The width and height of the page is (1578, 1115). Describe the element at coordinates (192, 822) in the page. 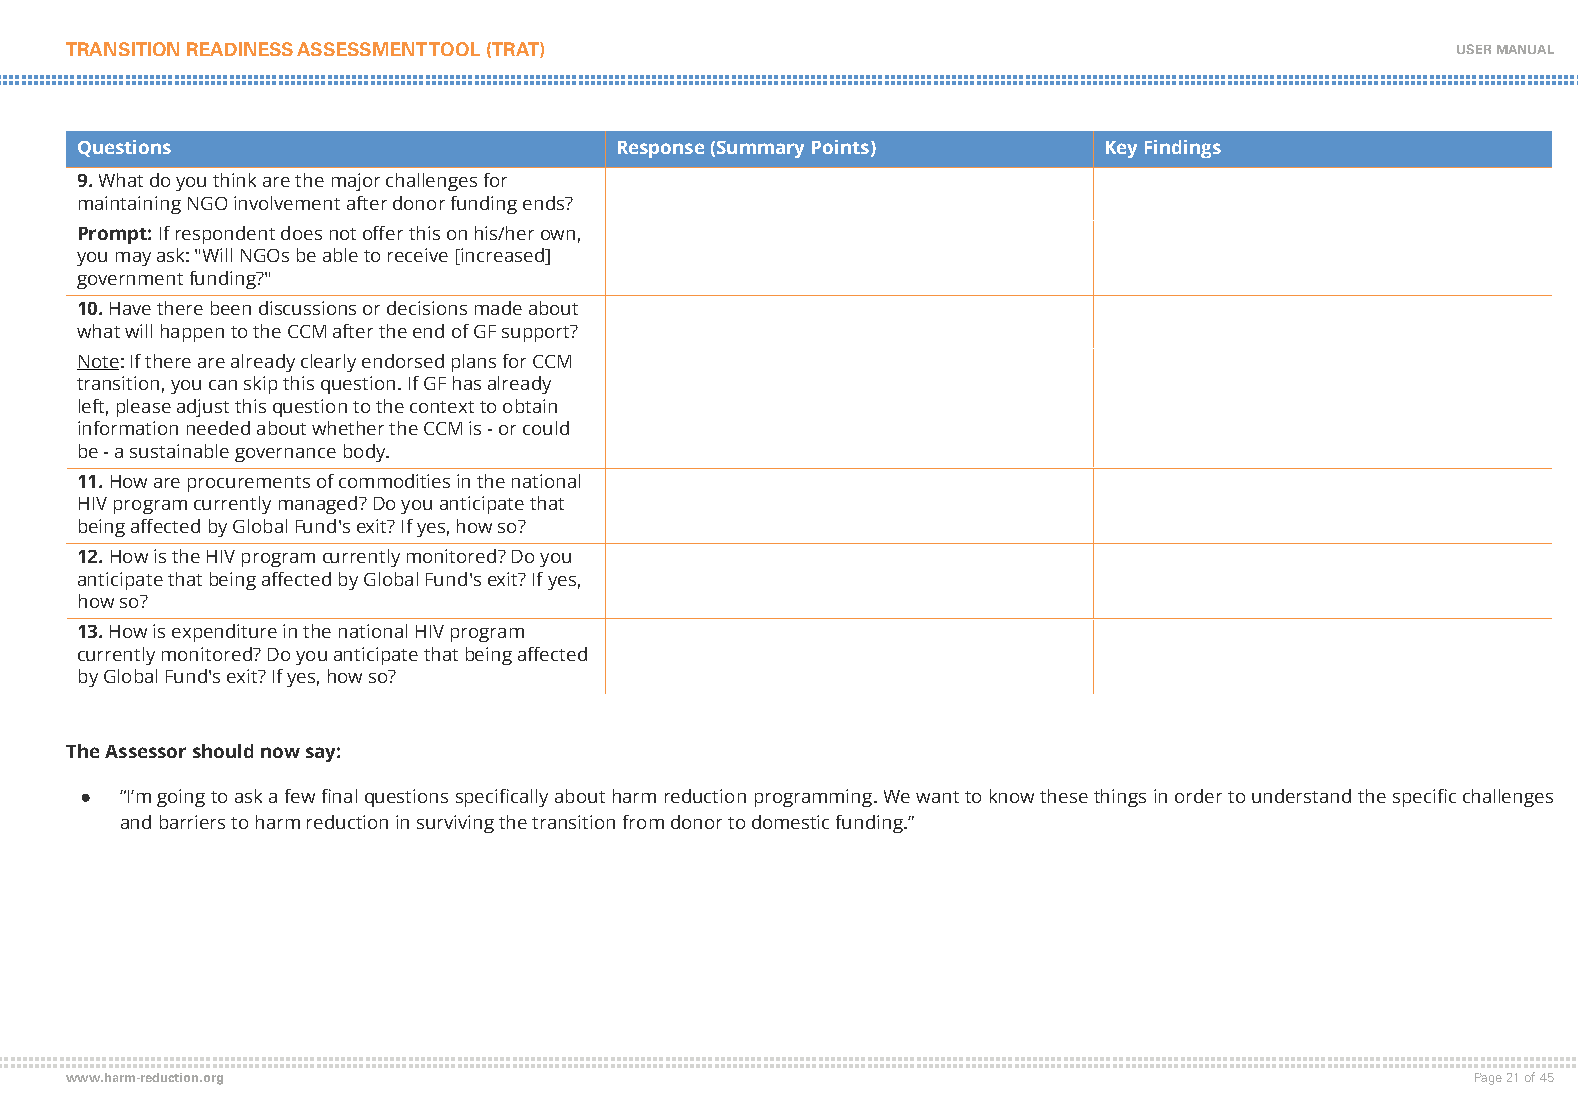

I see `barriers` at that location.
